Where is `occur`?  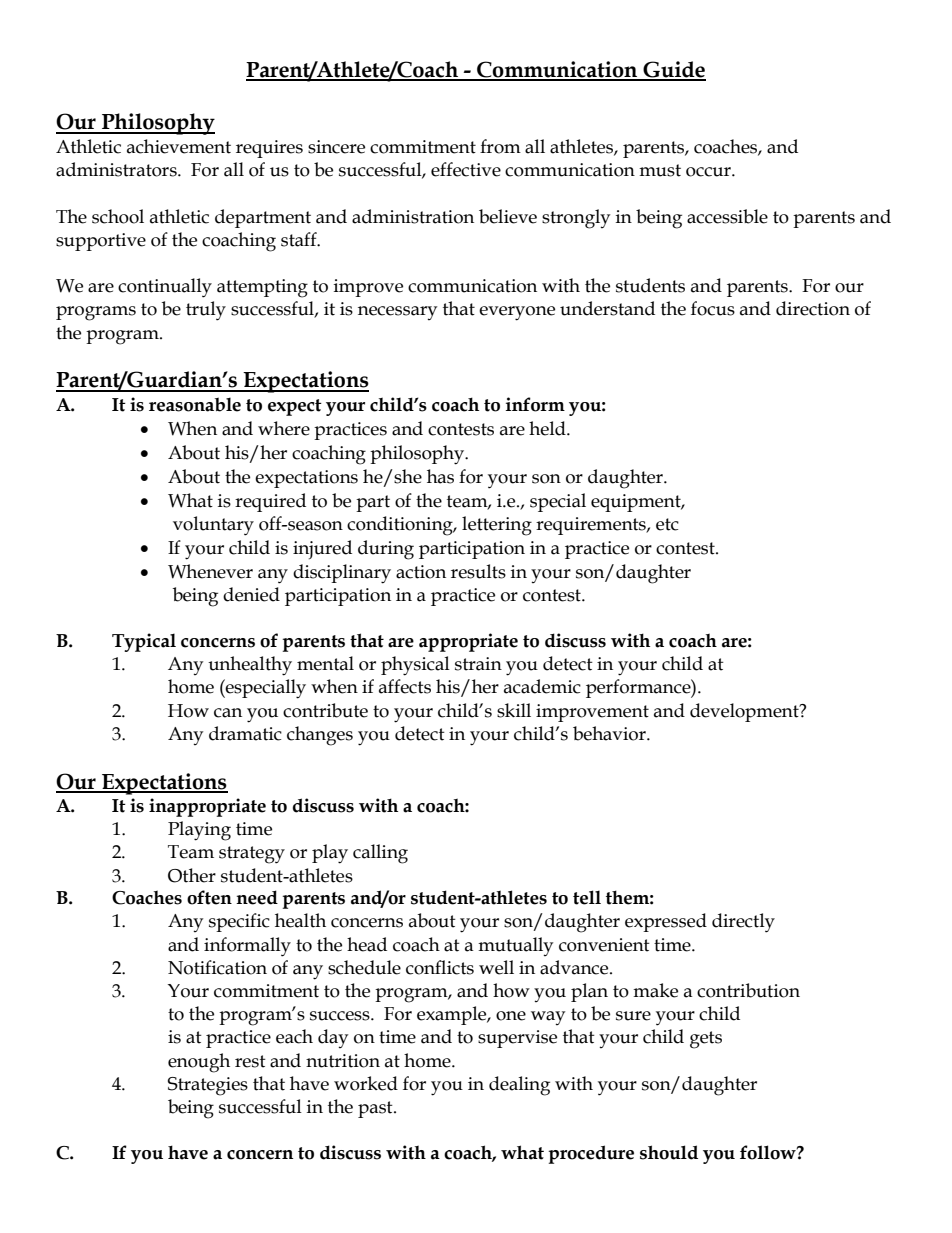
occur is located at coordinates (709, 172).
